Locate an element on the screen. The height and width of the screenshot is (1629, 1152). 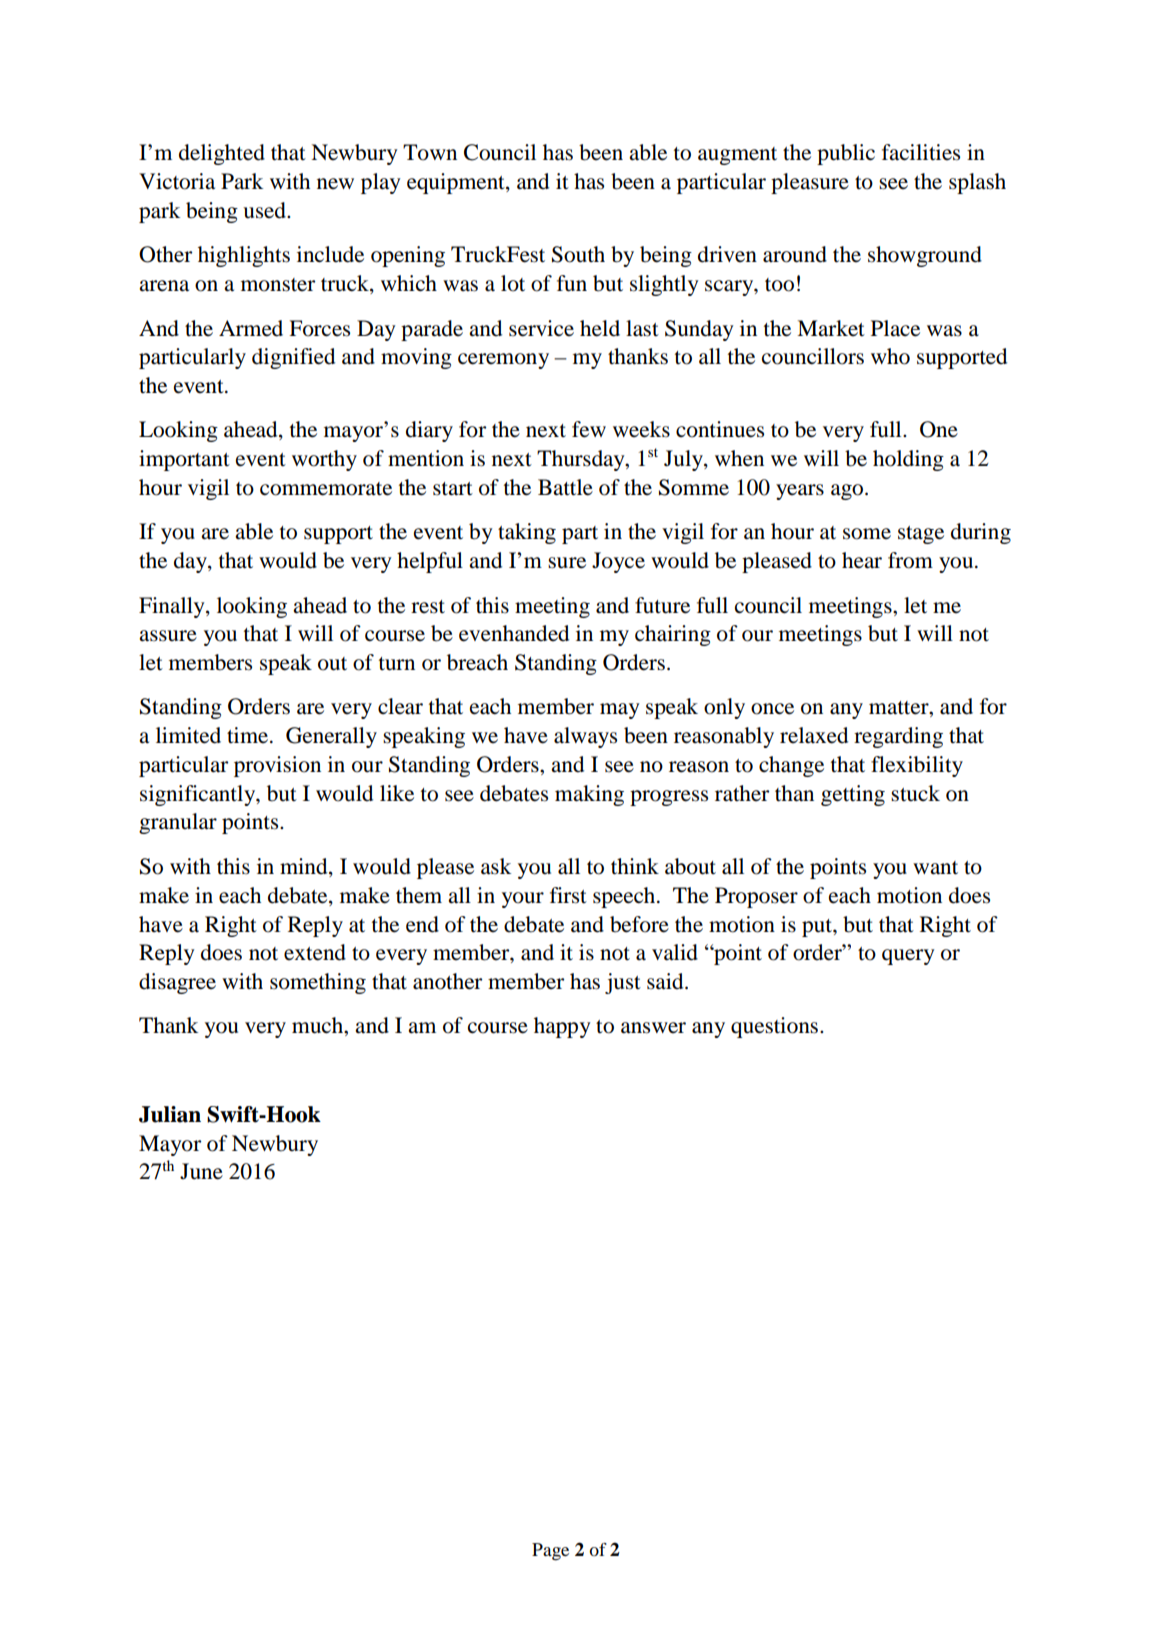
mind is located at coordinates (305, 867).
